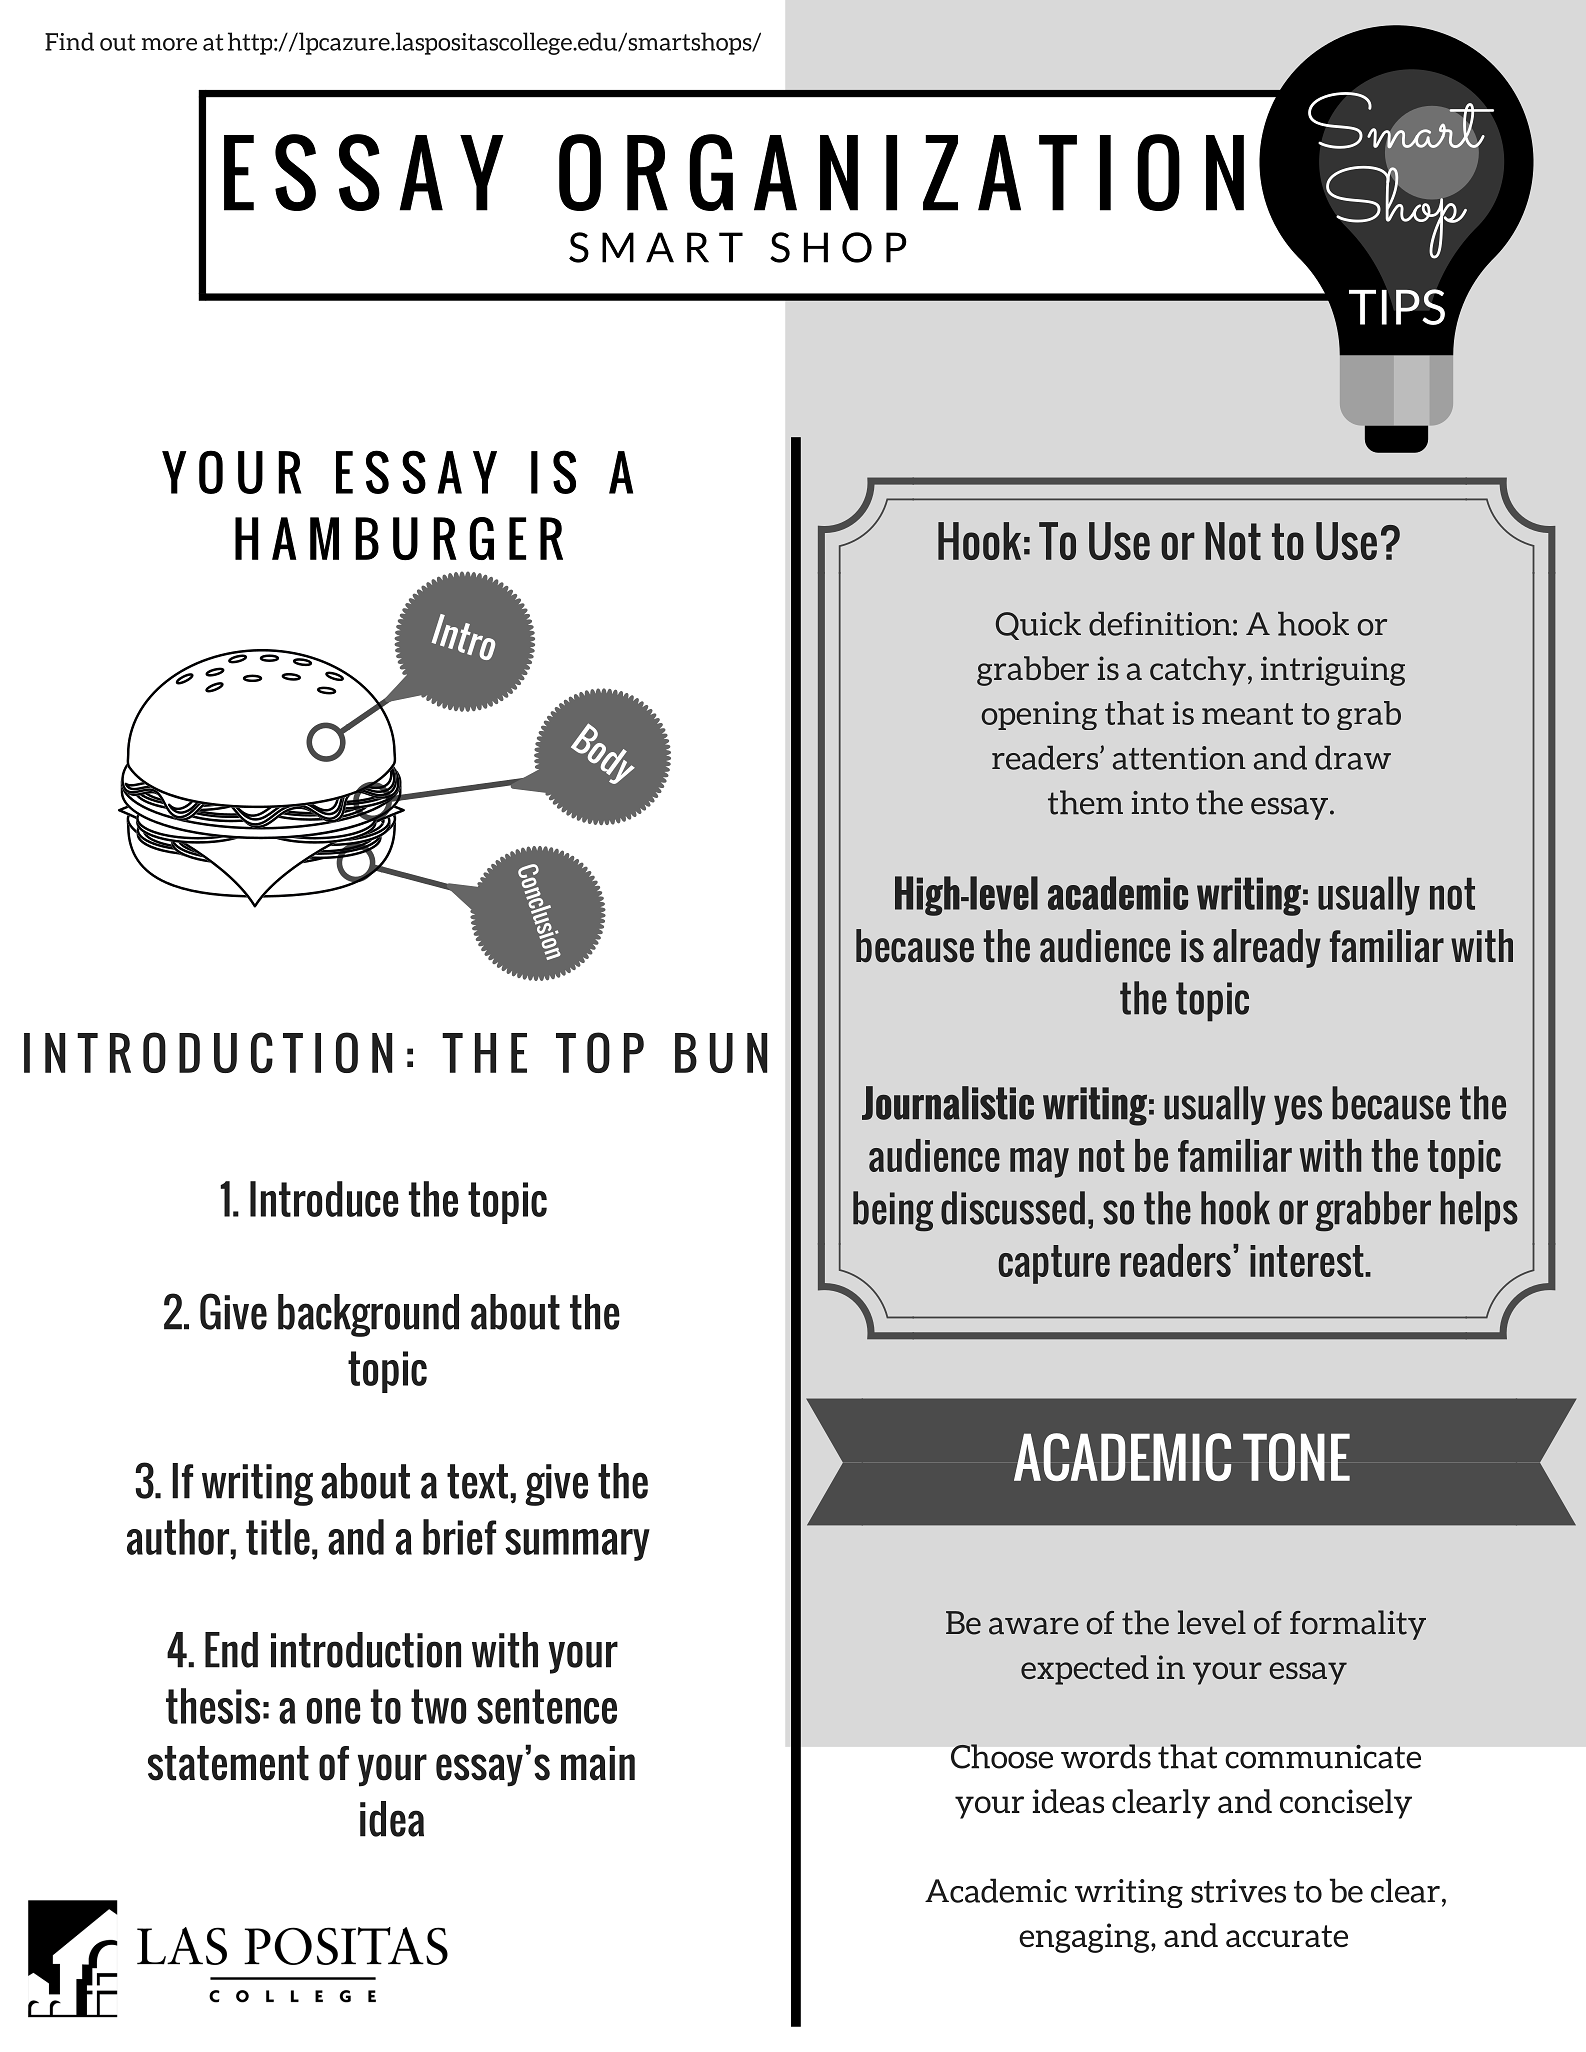 This screenshot has width=1586, height=2052. Describe the element at coordinates (1333, 671) in the screenshot. I see `intriguing` at that location.
